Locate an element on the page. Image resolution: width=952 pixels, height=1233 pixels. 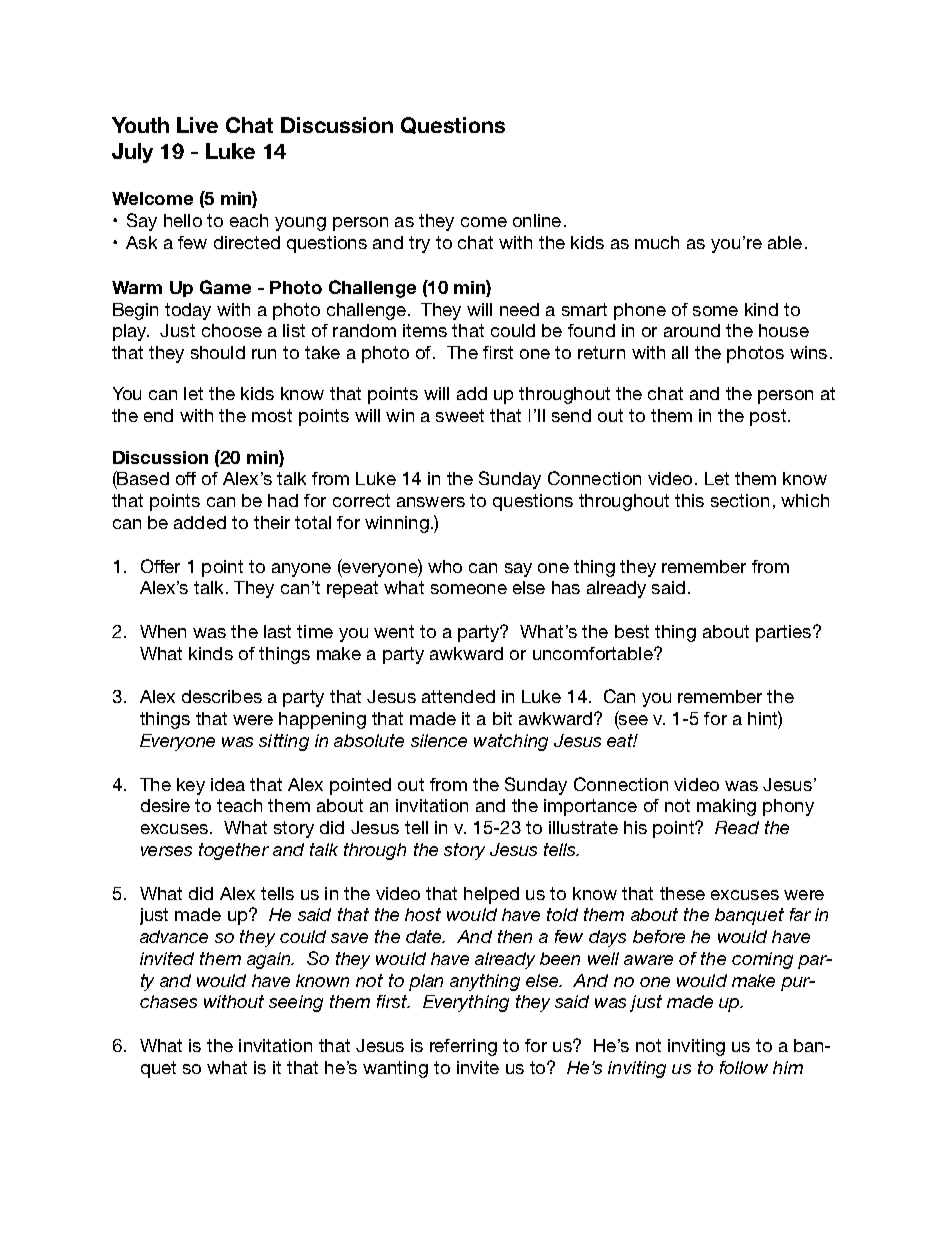
seeing is located at coordinates (296, 1003).
